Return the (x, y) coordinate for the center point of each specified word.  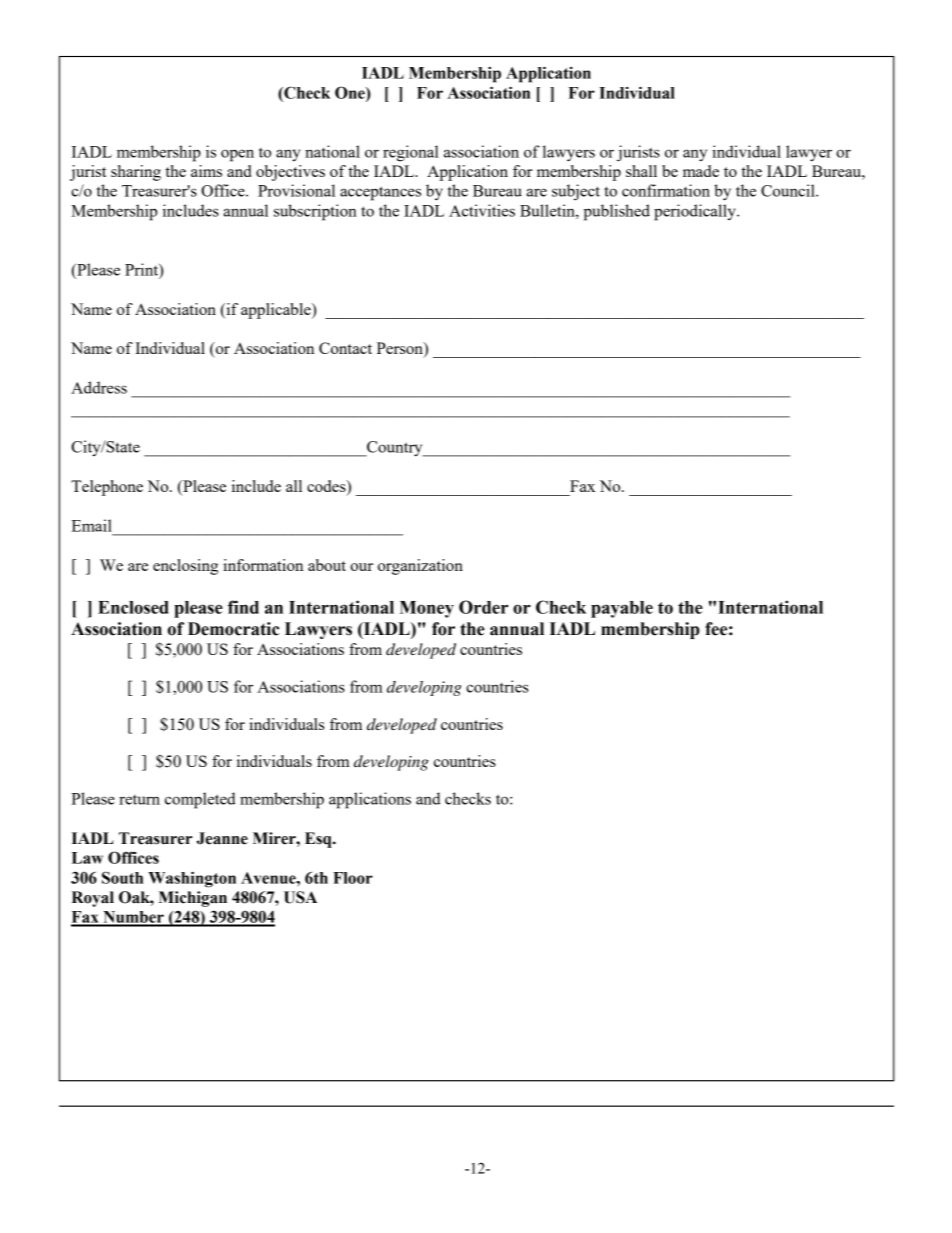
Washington (192, 879)
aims (206, 171)
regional (411, 153)
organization (420, 567)
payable (622, 609)
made (701, 171)
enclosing (185, 567)
